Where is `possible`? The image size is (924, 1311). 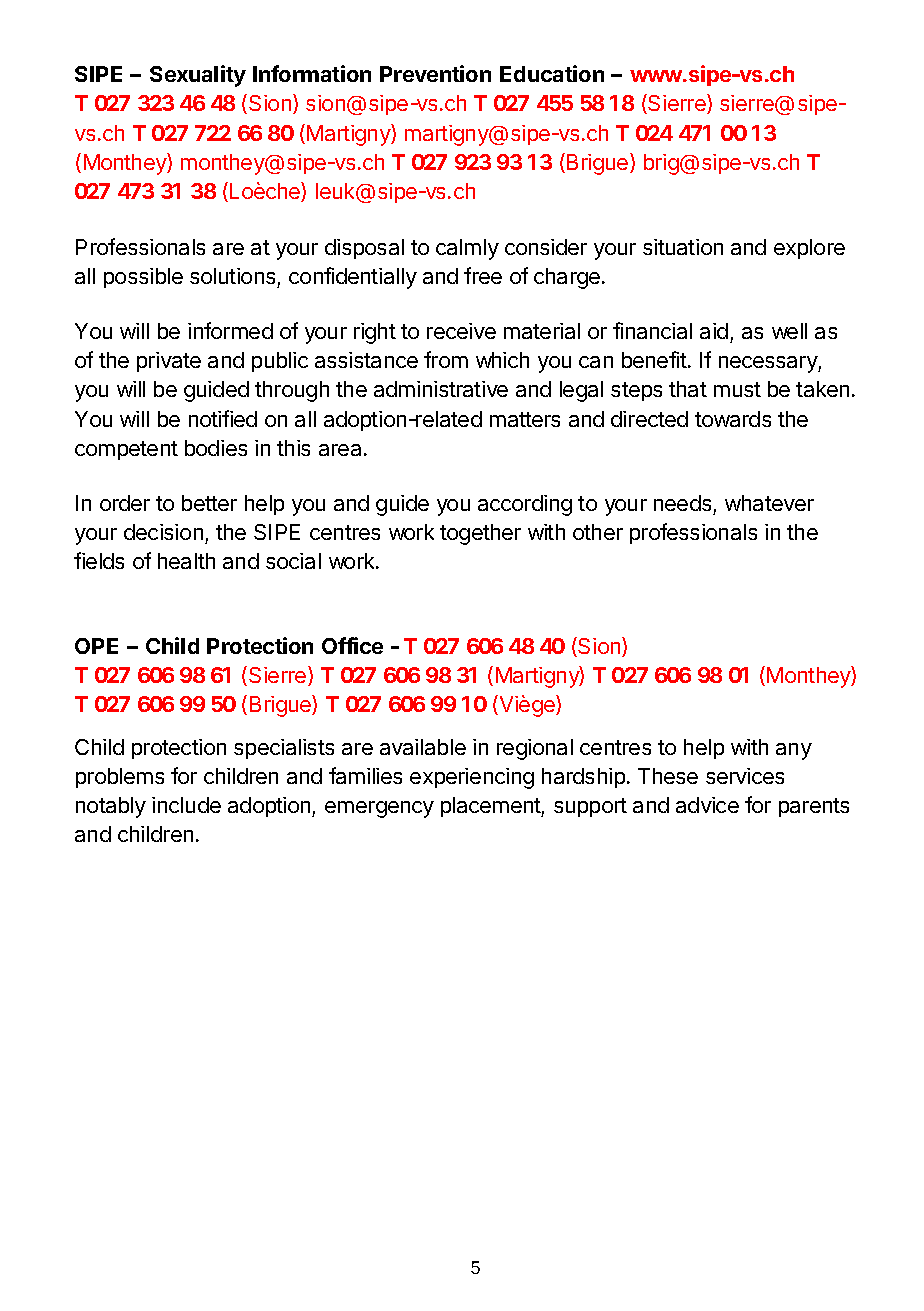
possible is located at coordinates (143, 278).
